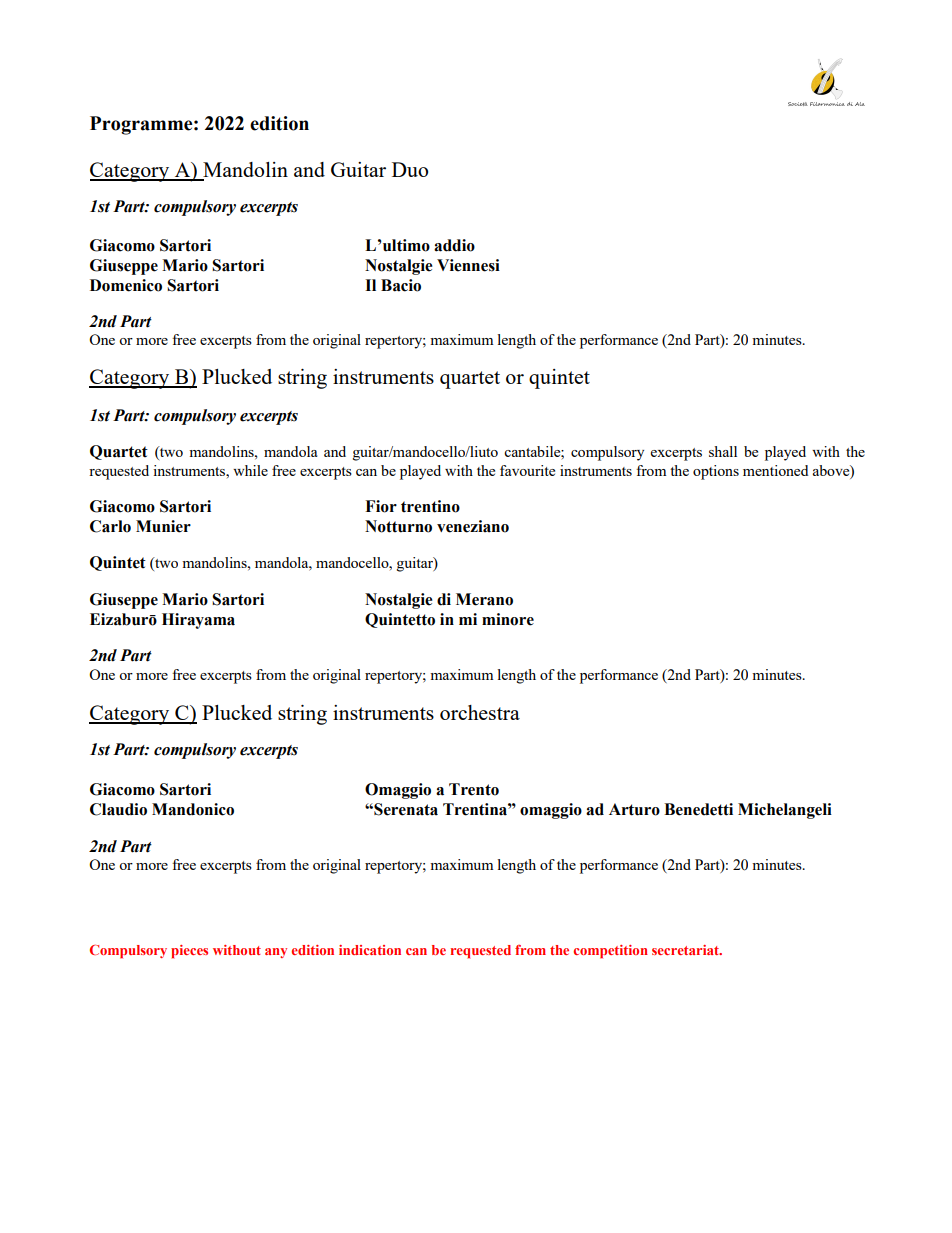 The image size is (952, 1233). Describe the element at coordinates (527, 470) in the screenshot. I see `favourite` at that location.
